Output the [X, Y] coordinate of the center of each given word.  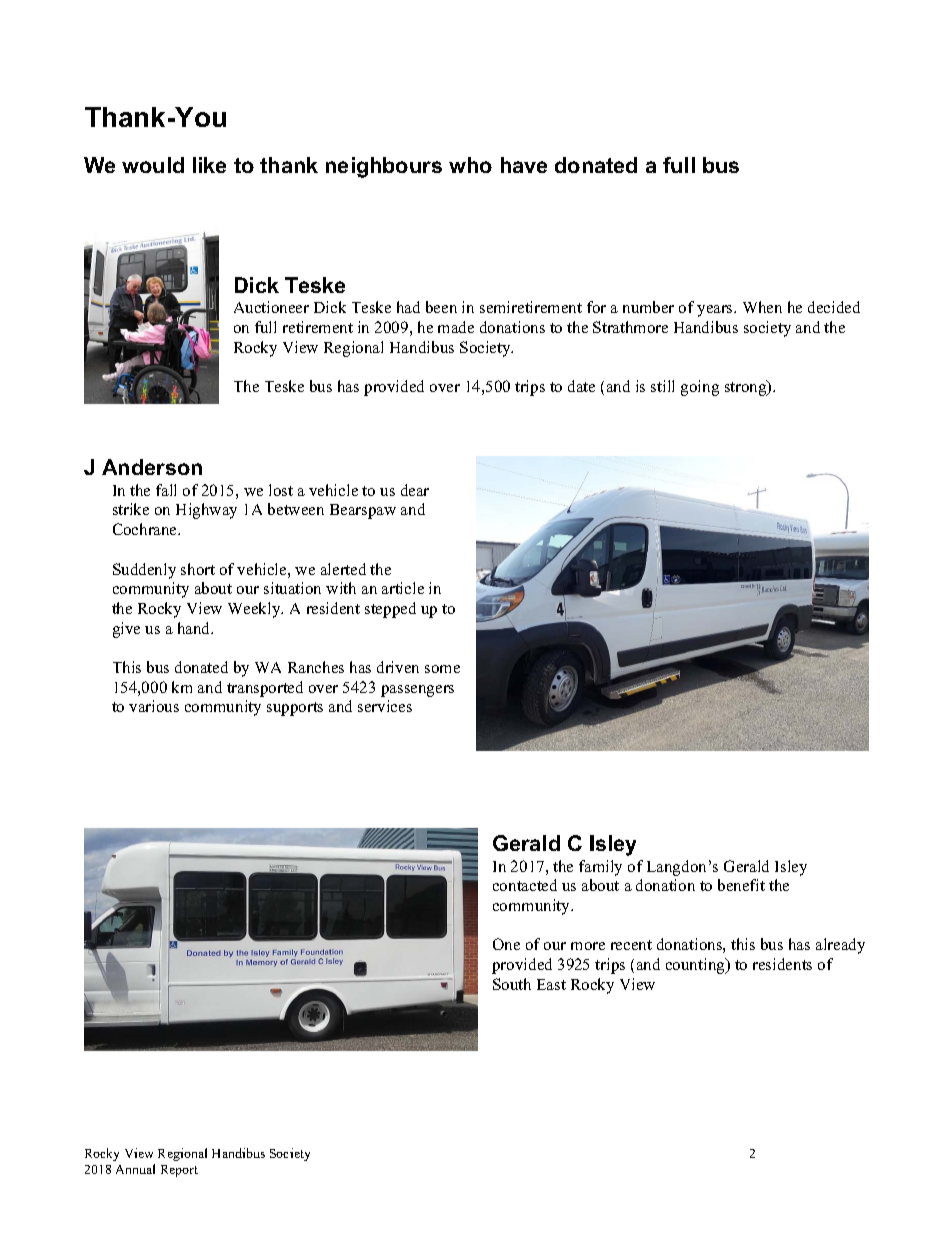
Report [179, 1171]
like [209, 165]
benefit [741, 885]
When [762, 307]
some [442, 669]
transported [265, 689]
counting [696, 966]
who [470, 165]
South [512, 984]
